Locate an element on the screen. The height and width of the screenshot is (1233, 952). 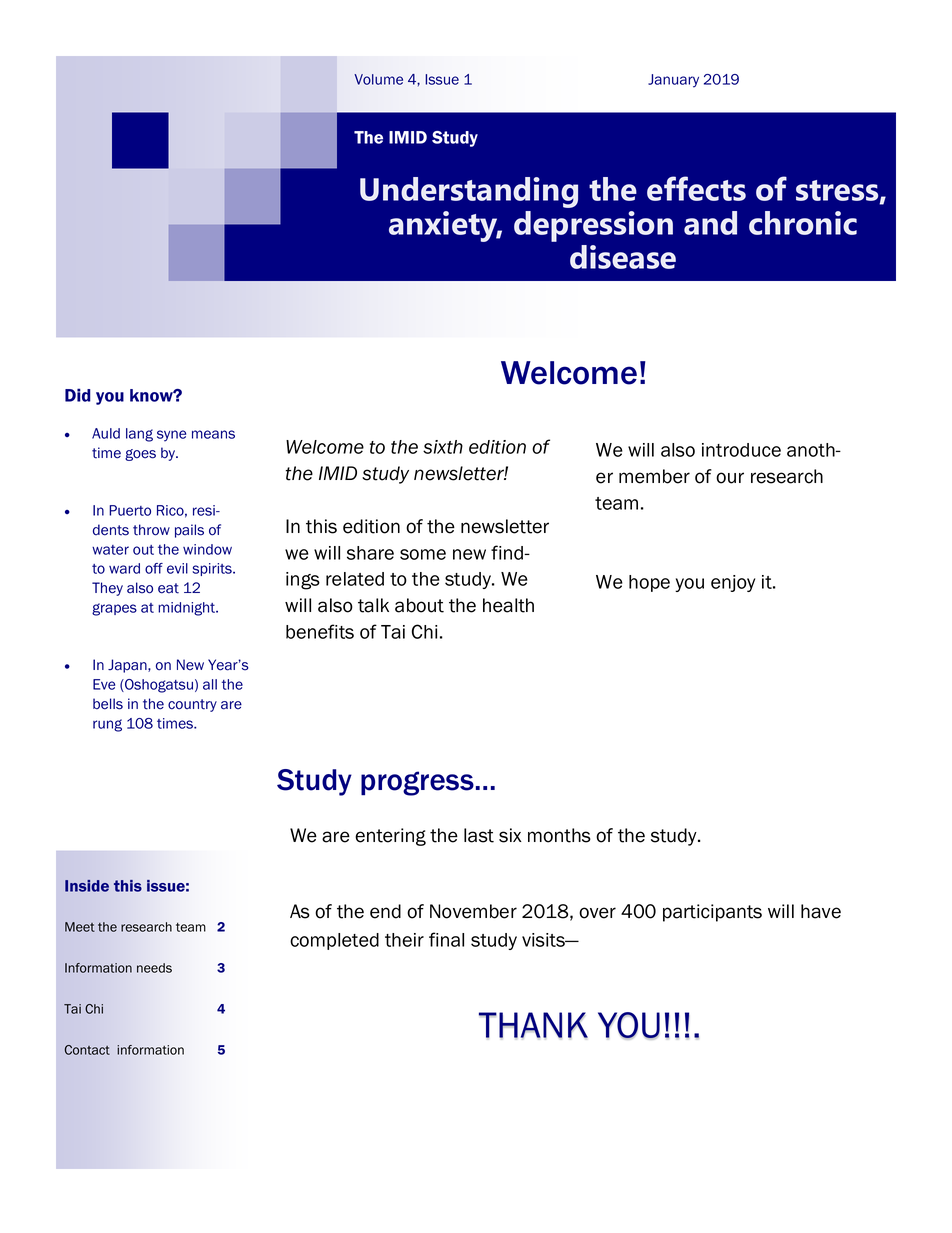
Volume is located at coordinates (378, 79).
